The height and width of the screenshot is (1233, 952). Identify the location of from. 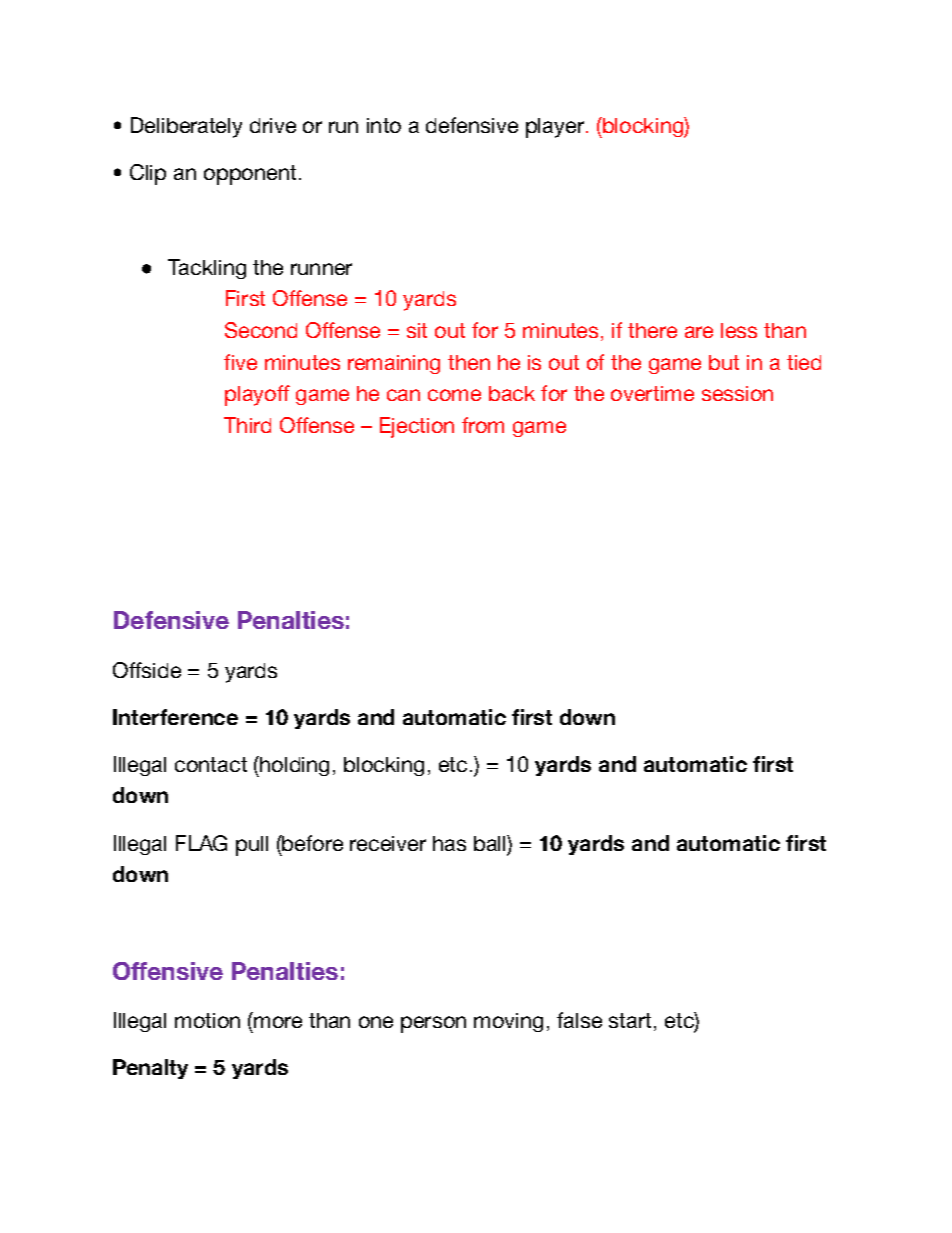
(483, 425).
